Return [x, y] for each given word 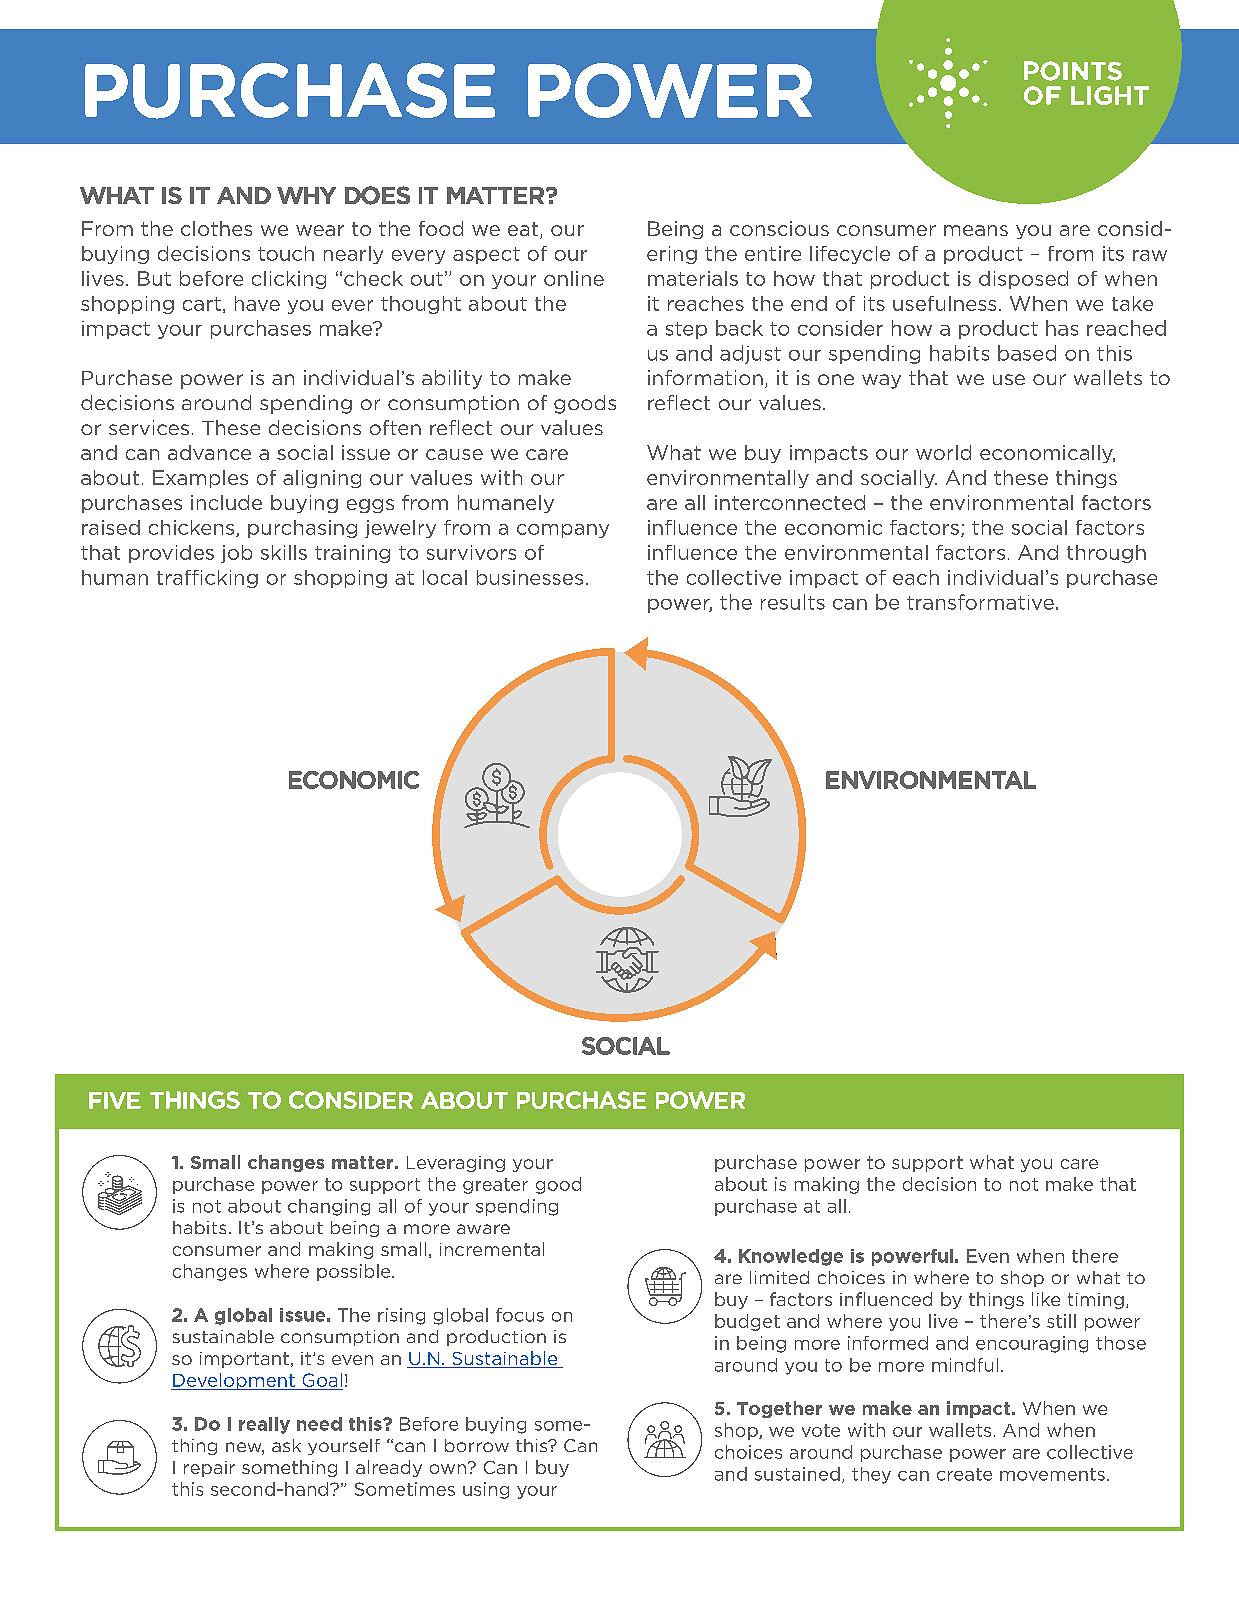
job [236, 554]
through [1106, 554]
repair [209, 1469]
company [563, 531]
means [976, 230]
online [574, 278]
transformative [980, 602]
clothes [216, 228]
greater [495, 1186]
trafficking [207, 579]
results [793, 602]
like [1046, 1299]
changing [329, 1207]
